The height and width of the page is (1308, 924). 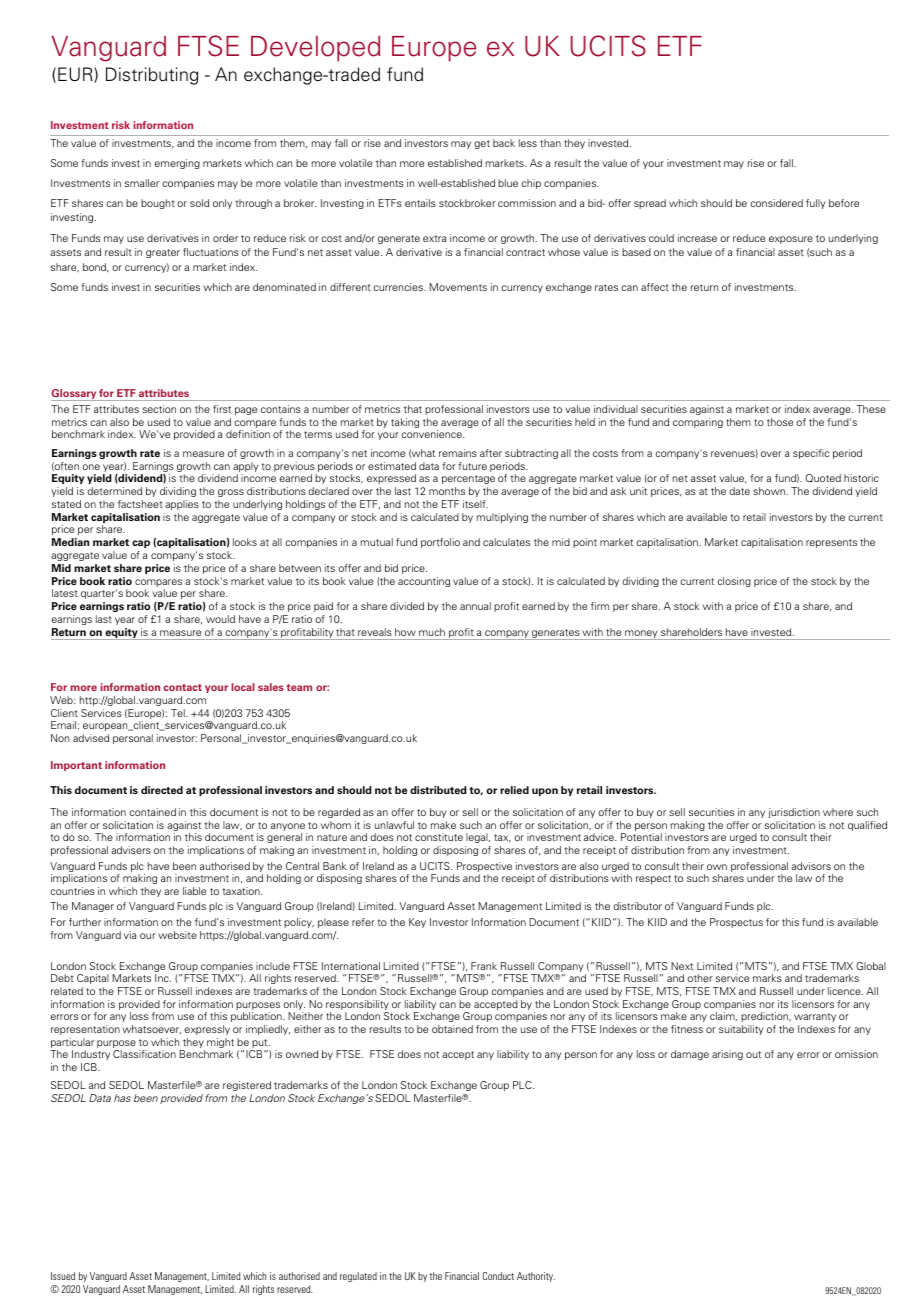 What do you see at coordinates (536, 1277) in the page?
I see `Authority` at bounding box center [536, 1277].
